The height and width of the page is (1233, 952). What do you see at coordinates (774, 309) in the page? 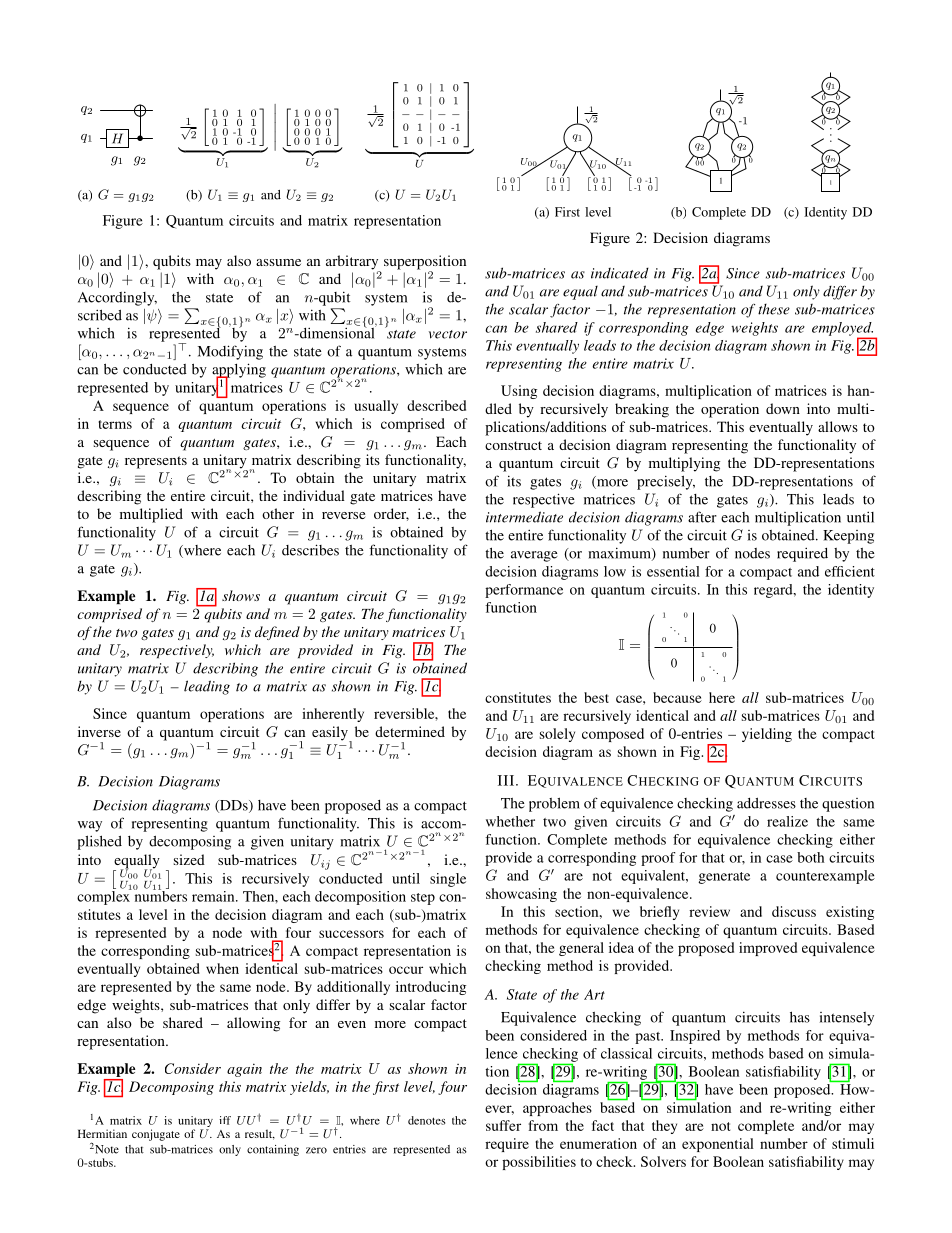
I see `these` at bounding box center [774, 309].
